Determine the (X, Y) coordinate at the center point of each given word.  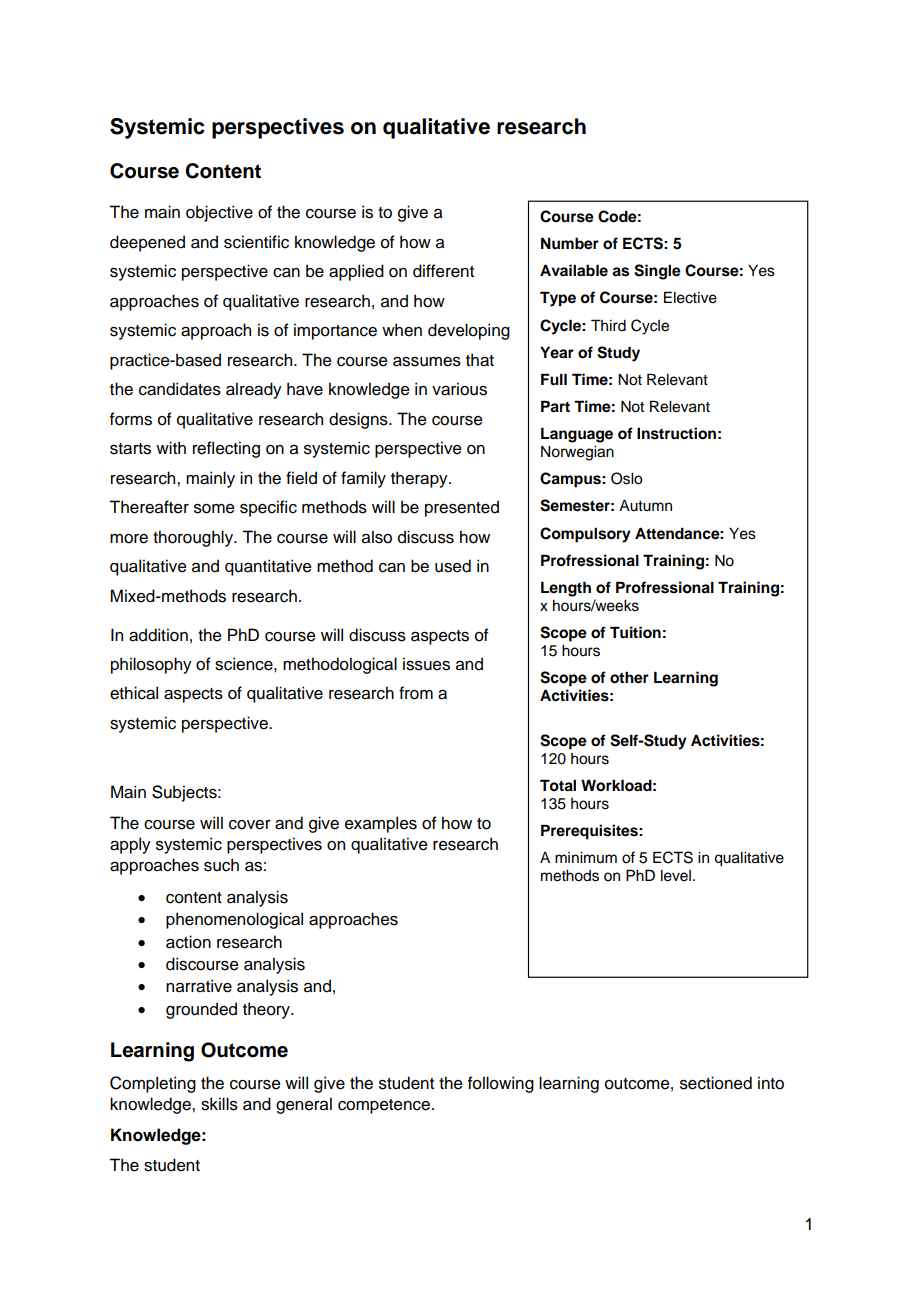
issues (426, 664)
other (629, 677)
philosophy (151, 665)
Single (657, 272)
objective (219, 213)
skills (219, 1104)
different (443, 271)
